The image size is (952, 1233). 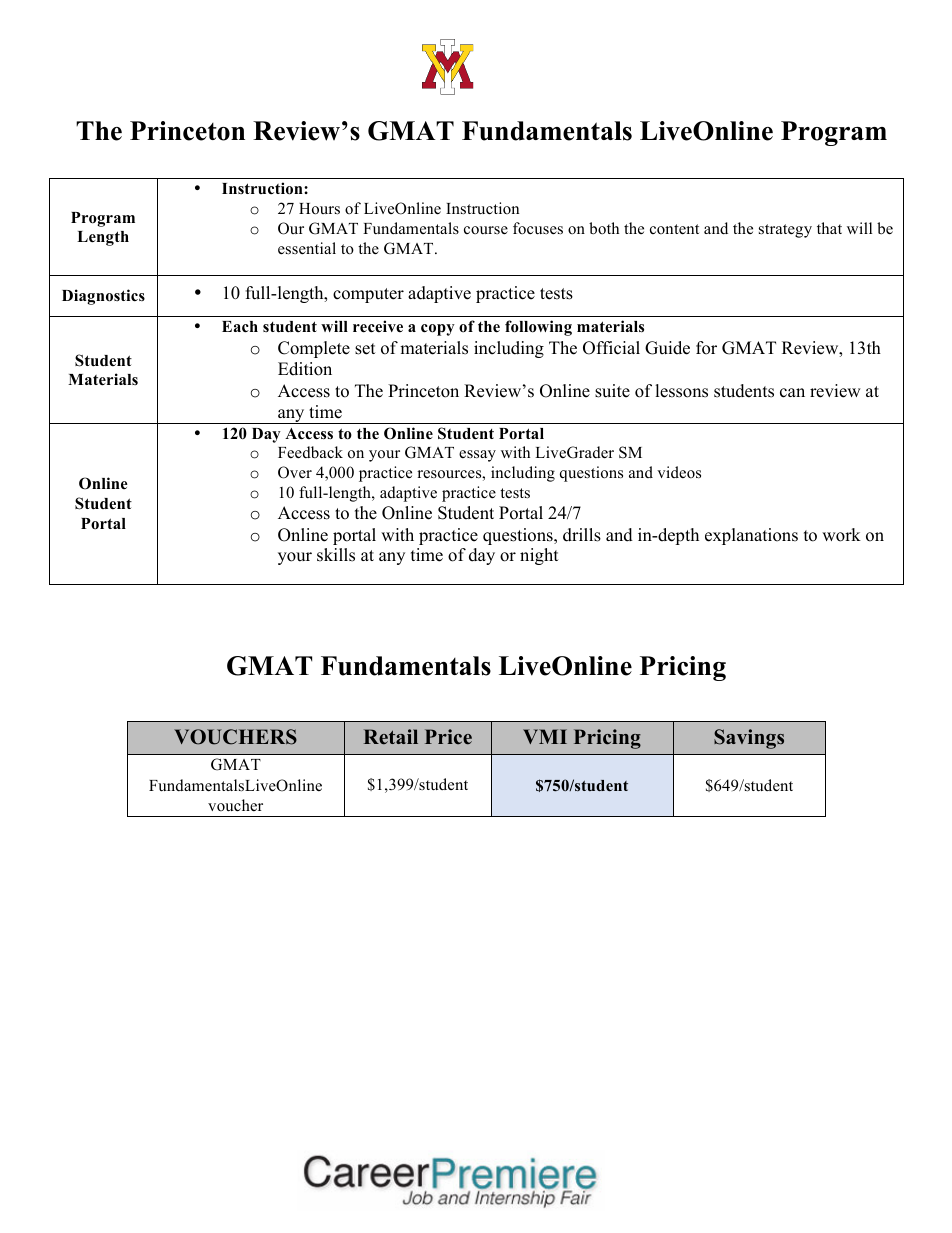 What do you see at coordinates (336, 555) in the image?
I see `skills` at bounding box center [336, 555].
